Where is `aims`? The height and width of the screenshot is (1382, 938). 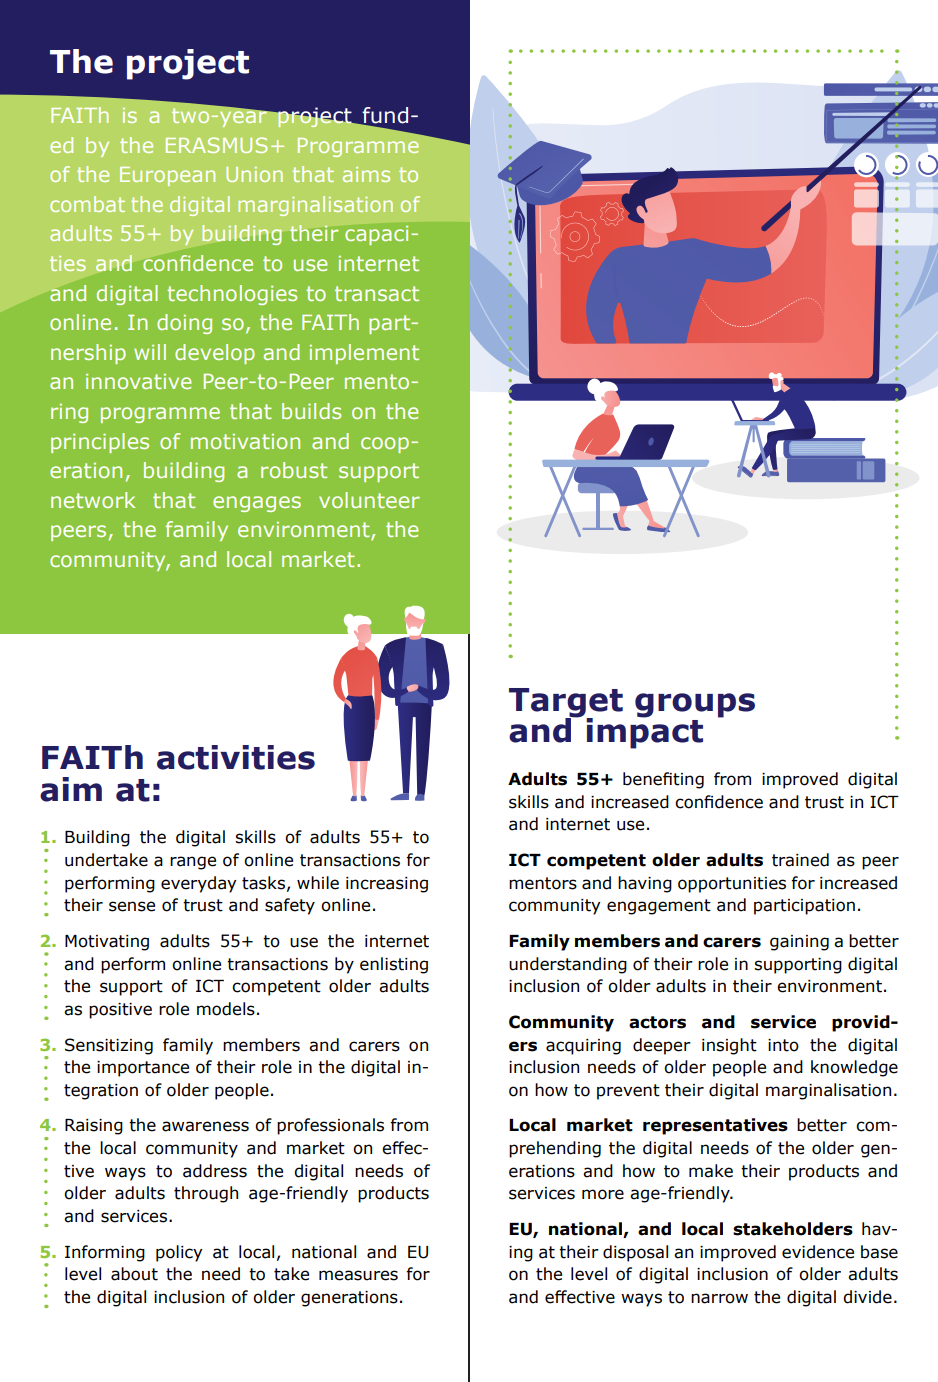 aims is located at coordinates (366, 174).
